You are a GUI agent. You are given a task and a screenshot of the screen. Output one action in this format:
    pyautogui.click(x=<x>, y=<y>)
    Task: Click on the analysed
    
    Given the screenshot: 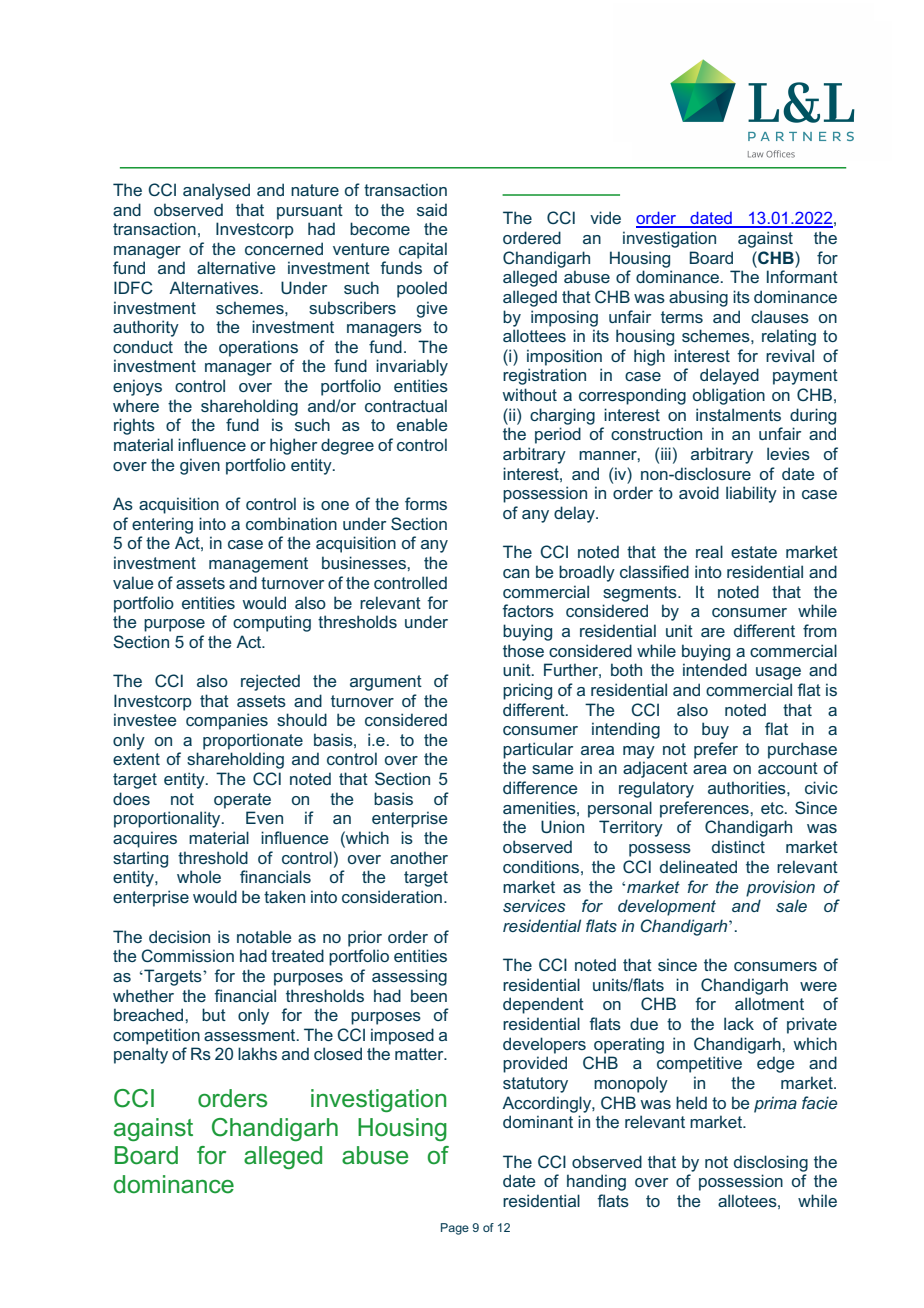 What is the action you would take?
    pyautogui.click(x=216, y=191)
